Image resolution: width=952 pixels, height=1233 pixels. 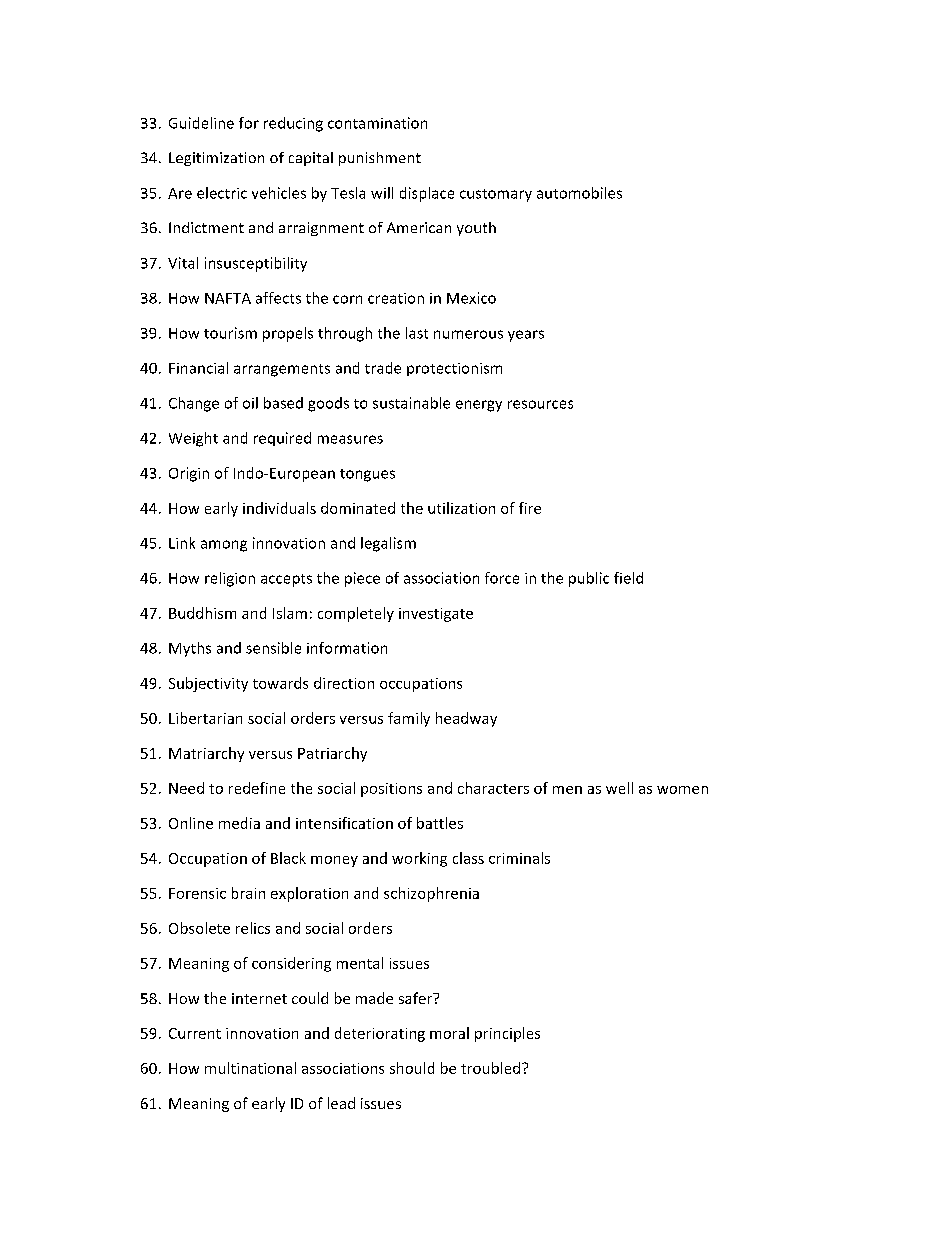 I want to click on should, so click(x=412, y=1068).
